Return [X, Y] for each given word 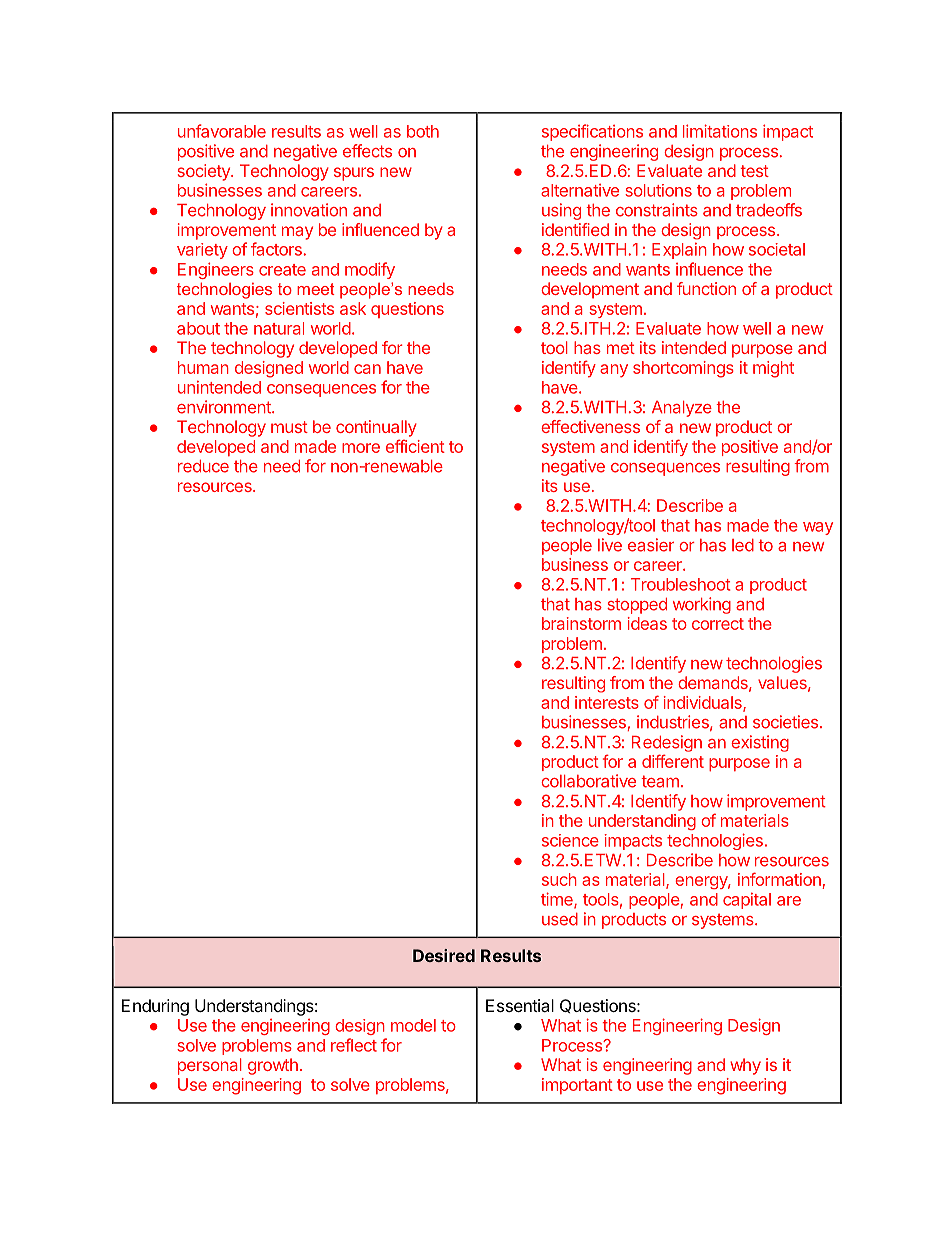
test [754, 171]
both [423, 131]
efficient [415, 446]
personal [210, 1066]
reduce [203, 466]
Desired [444, 955]
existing [760, 743]
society [205, 172]
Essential [520, 1005]
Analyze [682, 409]
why [745, 1066]
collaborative [588, 781]
